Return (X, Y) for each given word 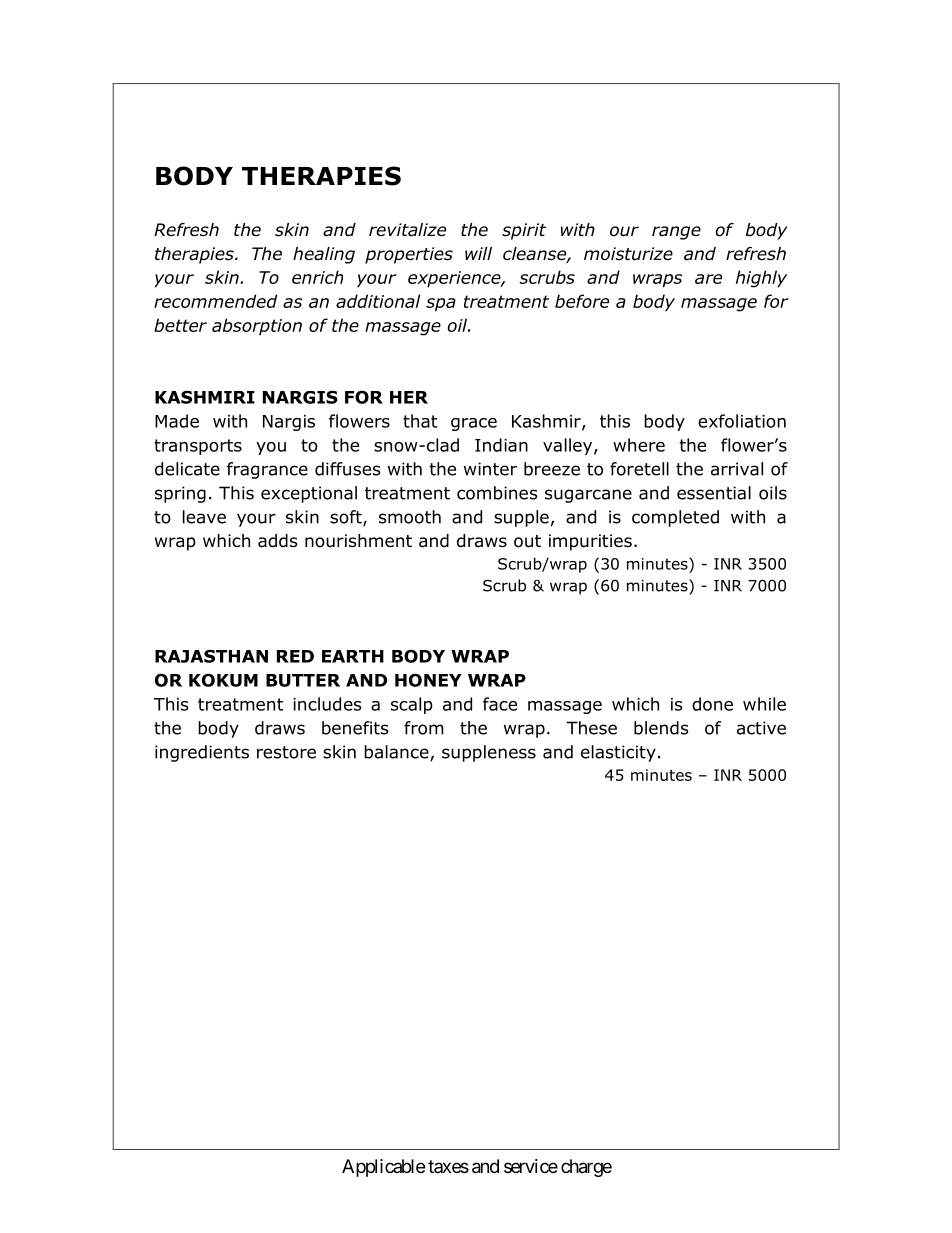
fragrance (267, 470)
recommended (215, 301)
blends (661, 728)
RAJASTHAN (211, 656)
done (712, 704)
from (424, 728)
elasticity (618, 753)
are (708, 279)
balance (397, 753)
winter (490, 469)
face (500, 704)
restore (286, 752)
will (478, 253)
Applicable (383, 1168)
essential (714, 493)
